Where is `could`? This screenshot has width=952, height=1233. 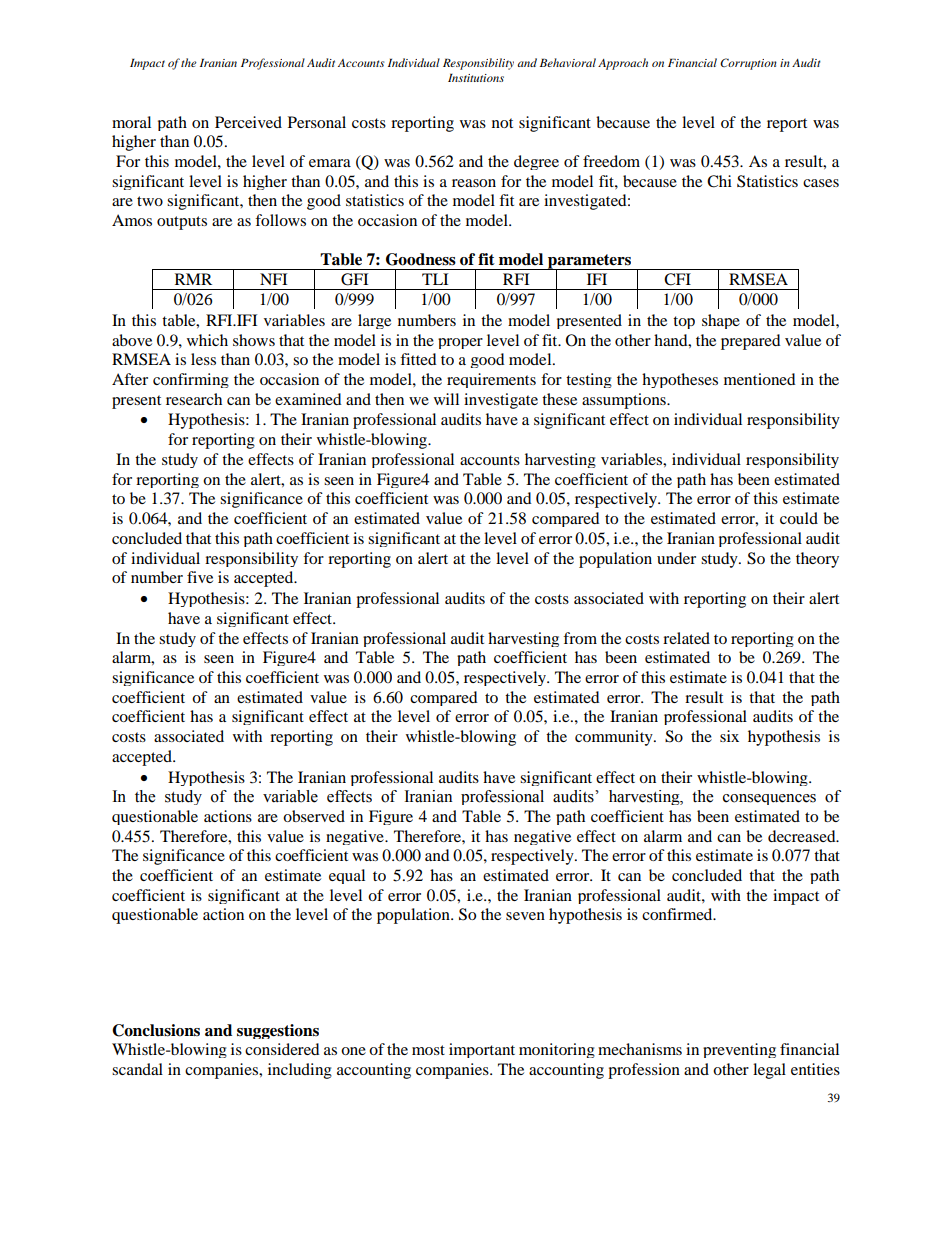 could is located at coordinates (799, 518).
